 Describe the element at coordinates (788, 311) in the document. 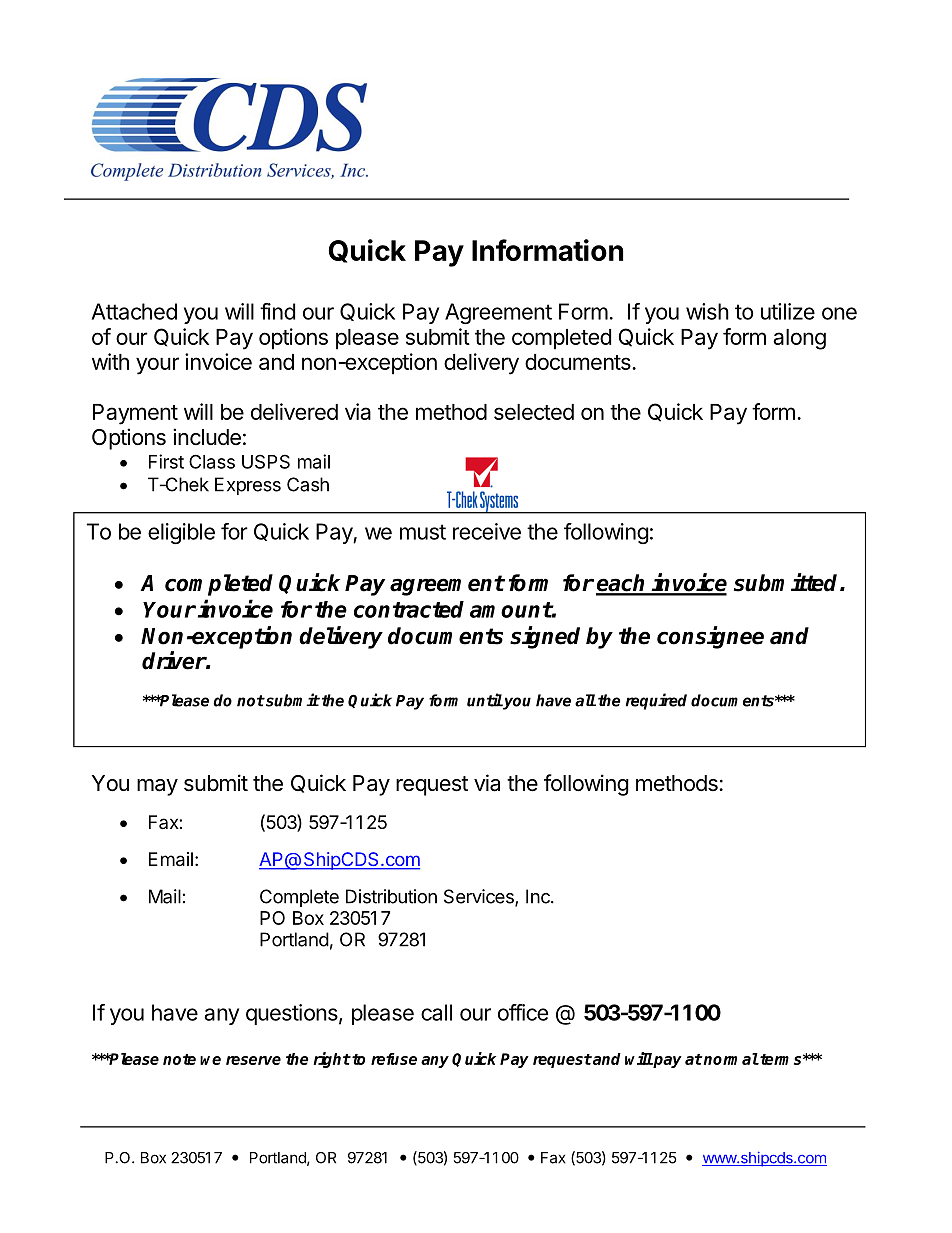

I see `utilize` at that location.
